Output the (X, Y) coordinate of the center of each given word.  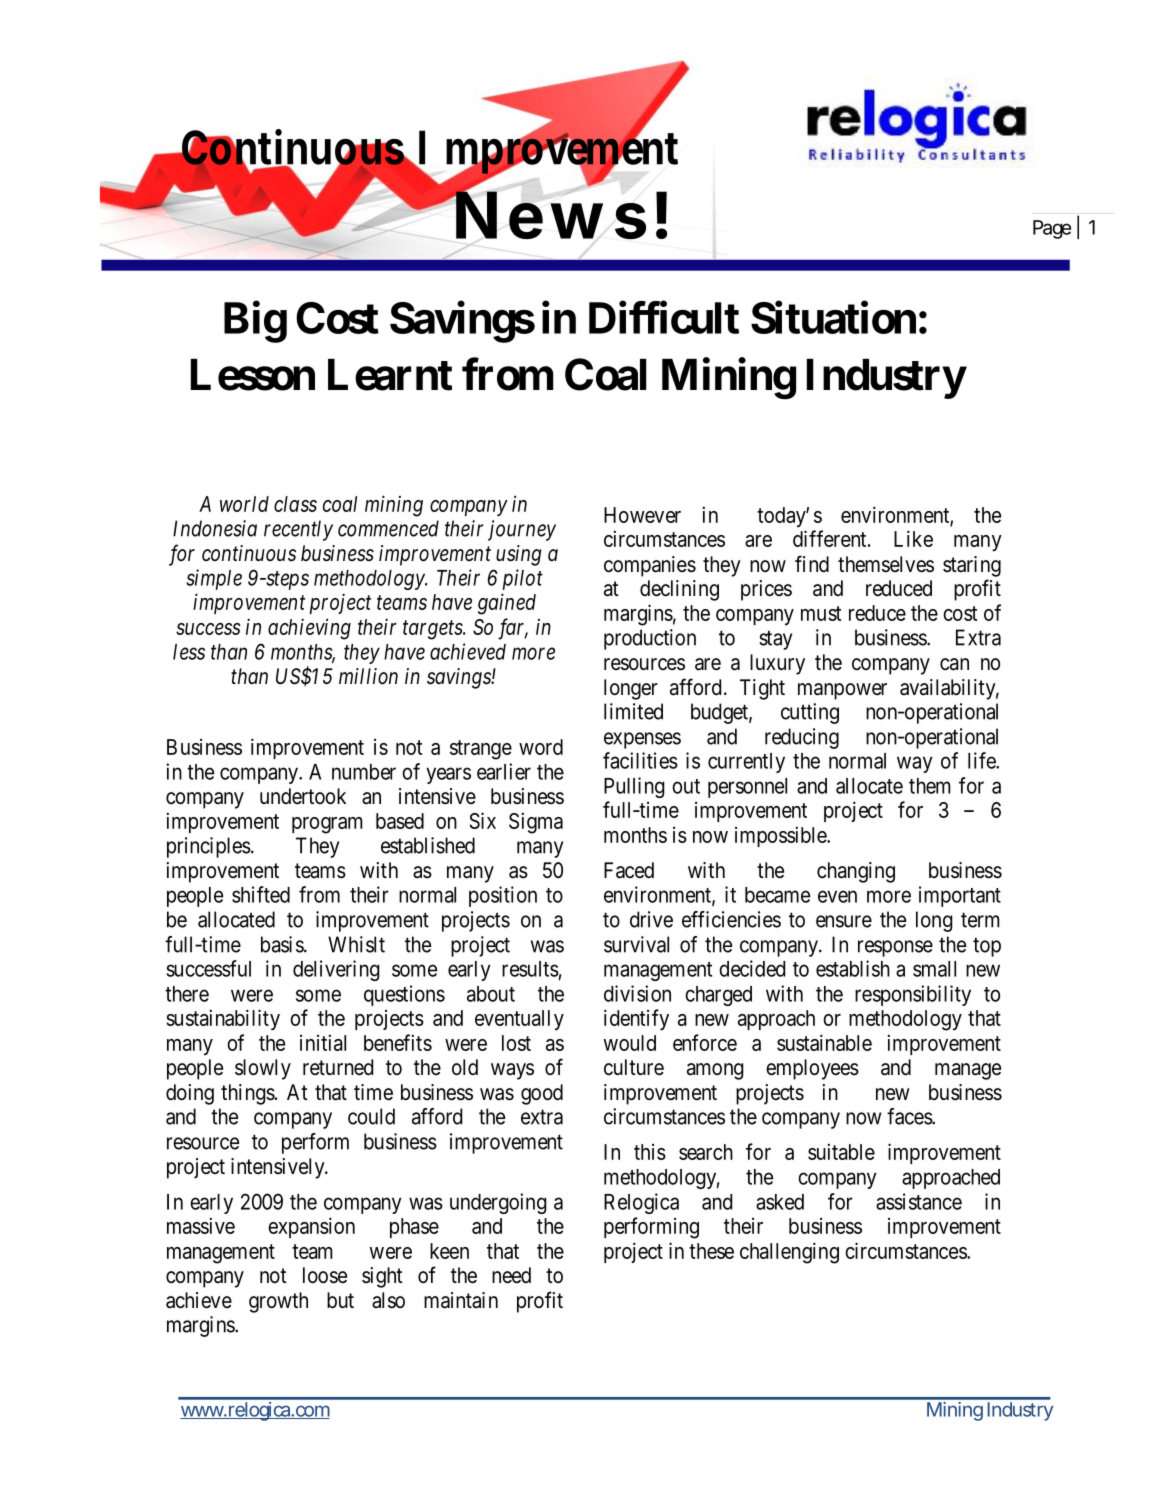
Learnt (390, 375)
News (550, 216)
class (295, 504)
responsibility (913, 995)
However (642, 515)
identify (636, 1019)
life (982, 760)
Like (913, 538)
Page (1052, 229)
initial (323, 1042)
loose (325, 1275)
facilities (640, 760)
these (711, 1251)
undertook (303, 796)
